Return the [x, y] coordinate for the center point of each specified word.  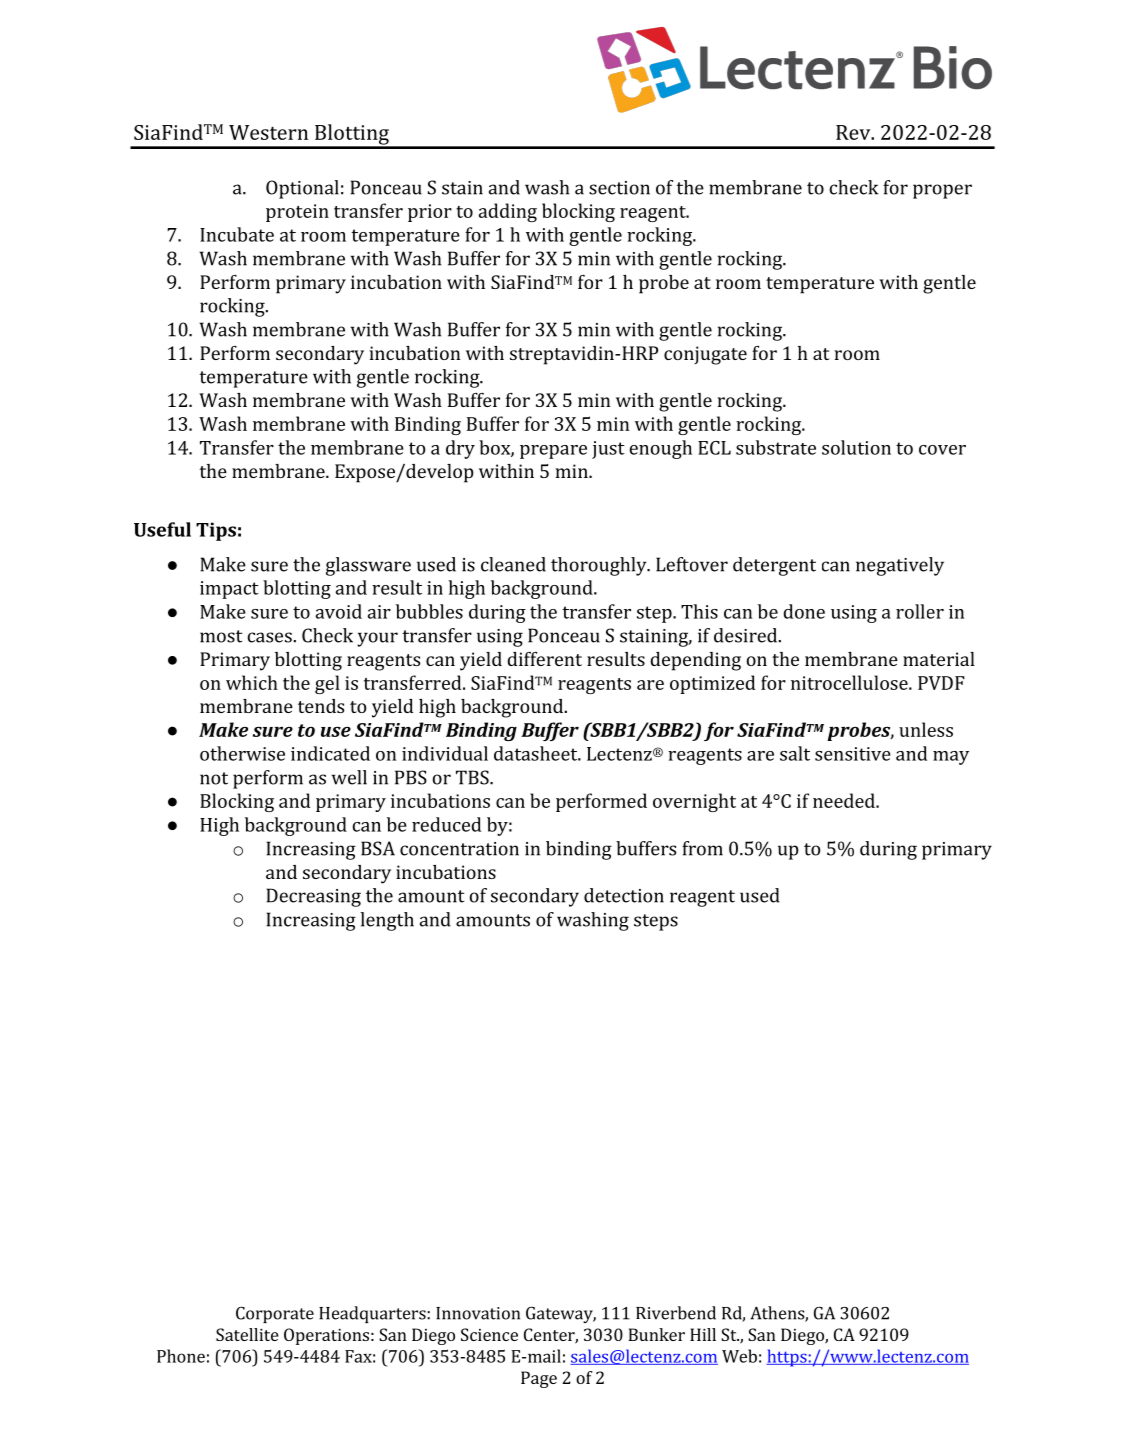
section [619, 188]
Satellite [247, 1334]
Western [268, 132]
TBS [473, 777]
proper [942, 191]
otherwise [242, 753]
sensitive [853, 754]
